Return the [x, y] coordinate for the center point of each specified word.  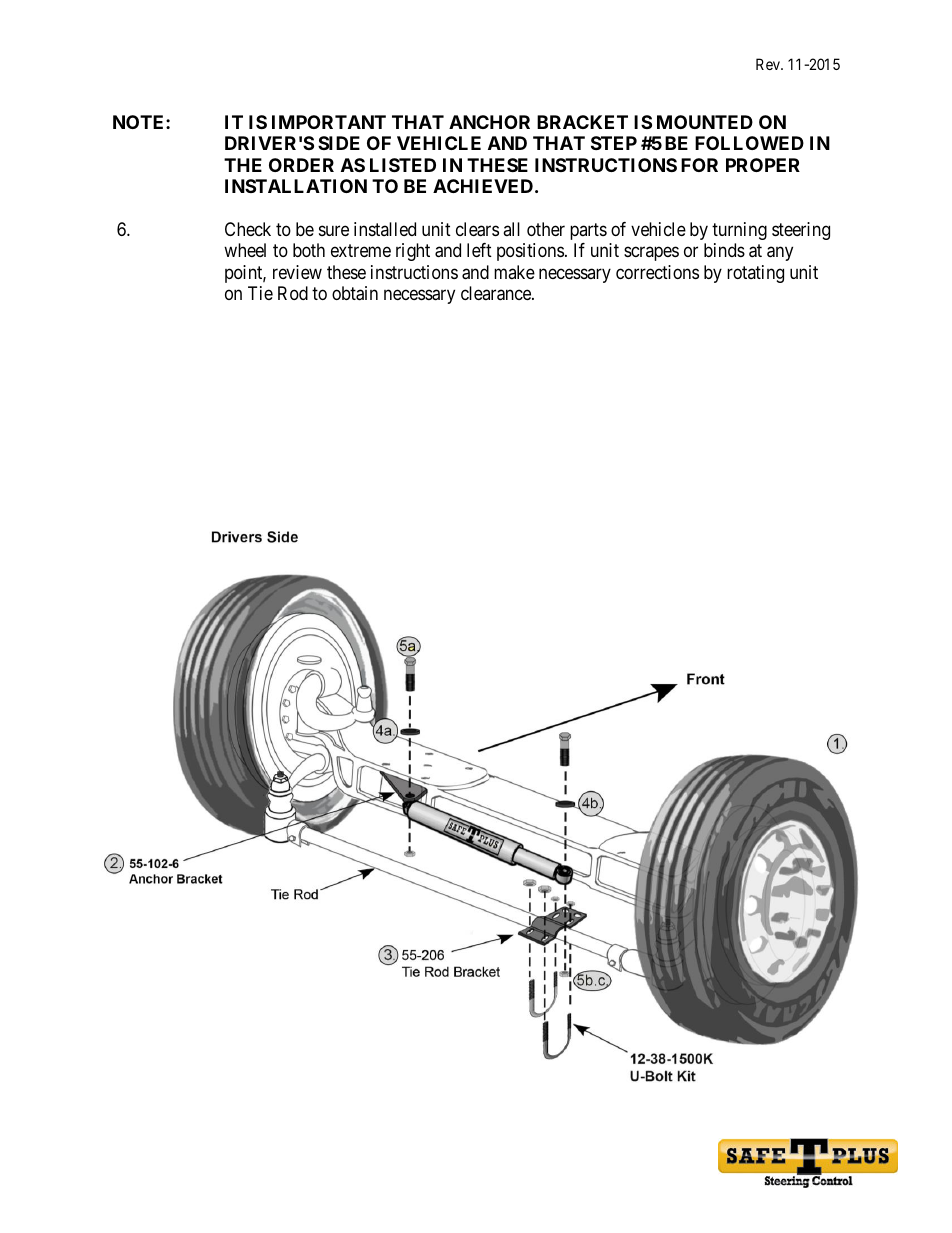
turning [739, 231]
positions [530, 252]
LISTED [403, 165]
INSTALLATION [296, 186]
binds [724, 250]
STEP [614, 143]
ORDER [301, 165]
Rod [293, 293]
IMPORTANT [329, 122]
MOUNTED [705, 122]
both [309, 250]
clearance [497, 293]
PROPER [763, 165]
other [546, 229]
